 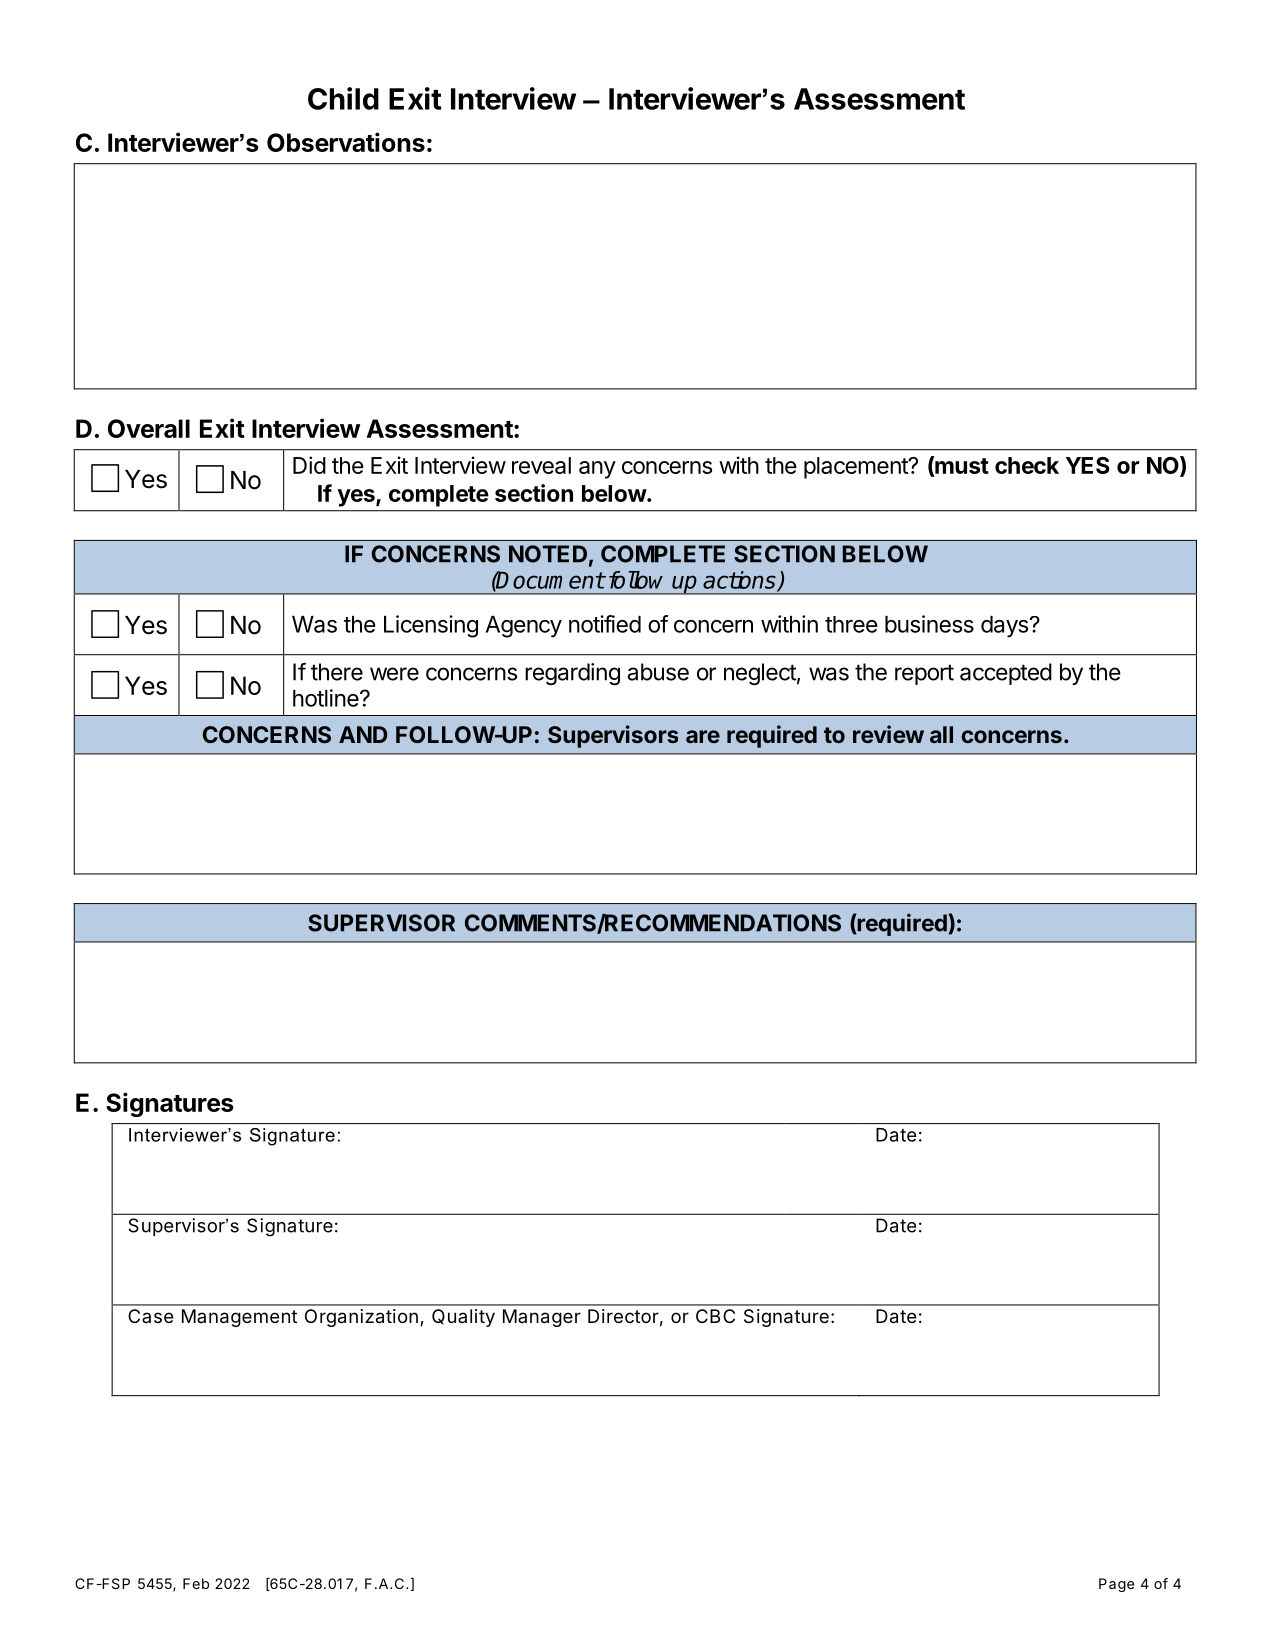 What do you see at coordinates (703, 736) in the document?
I see `are` at bounding box center [703, 736].
